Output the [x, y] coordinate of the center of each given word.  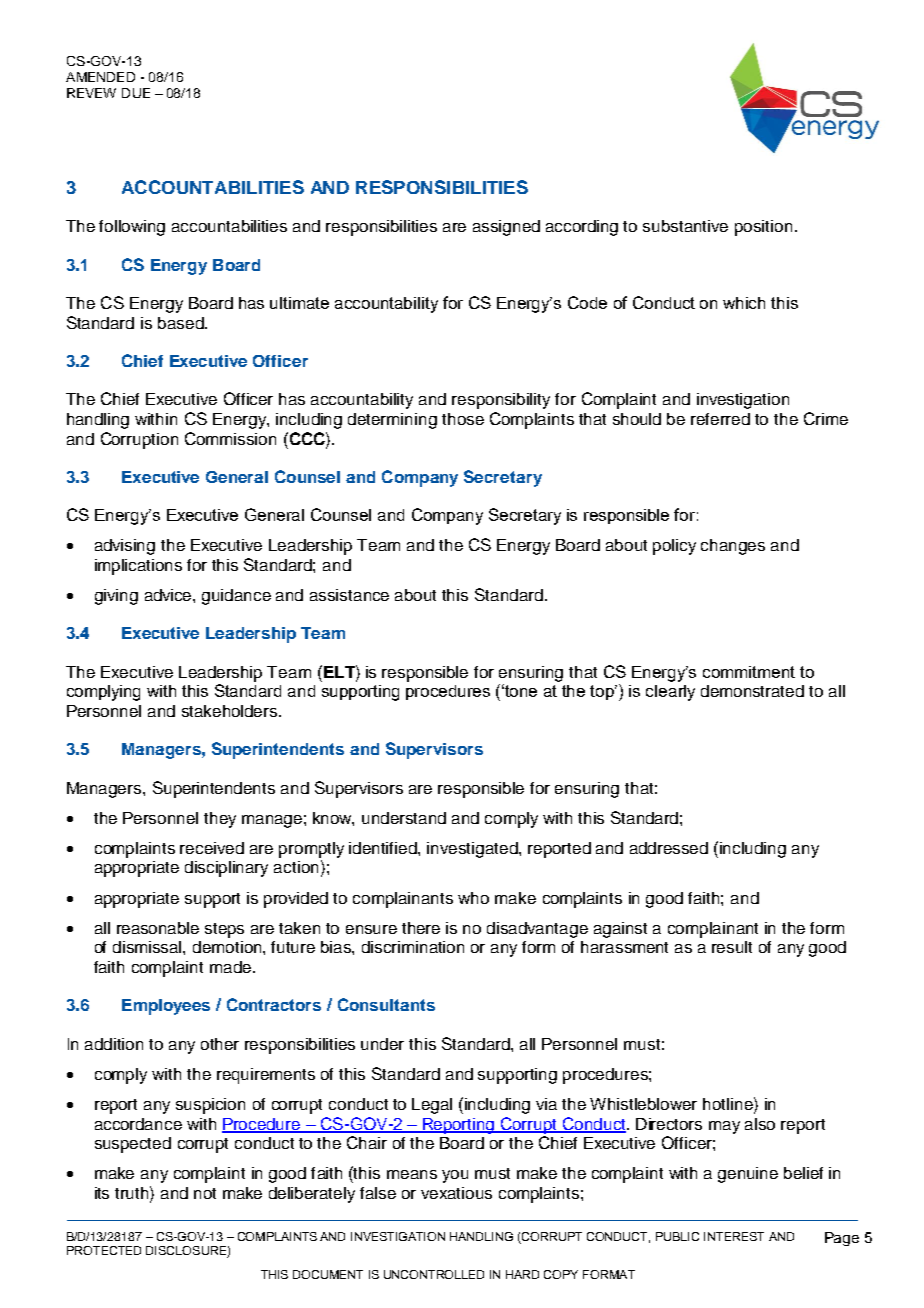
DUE [136, 93]
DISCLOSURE [187, 1252]
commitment [749, 672]
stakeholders [231, 711]
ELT [340, 671]
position [763, 228]
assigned [506, 228]
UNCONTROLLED [434, 1274]
